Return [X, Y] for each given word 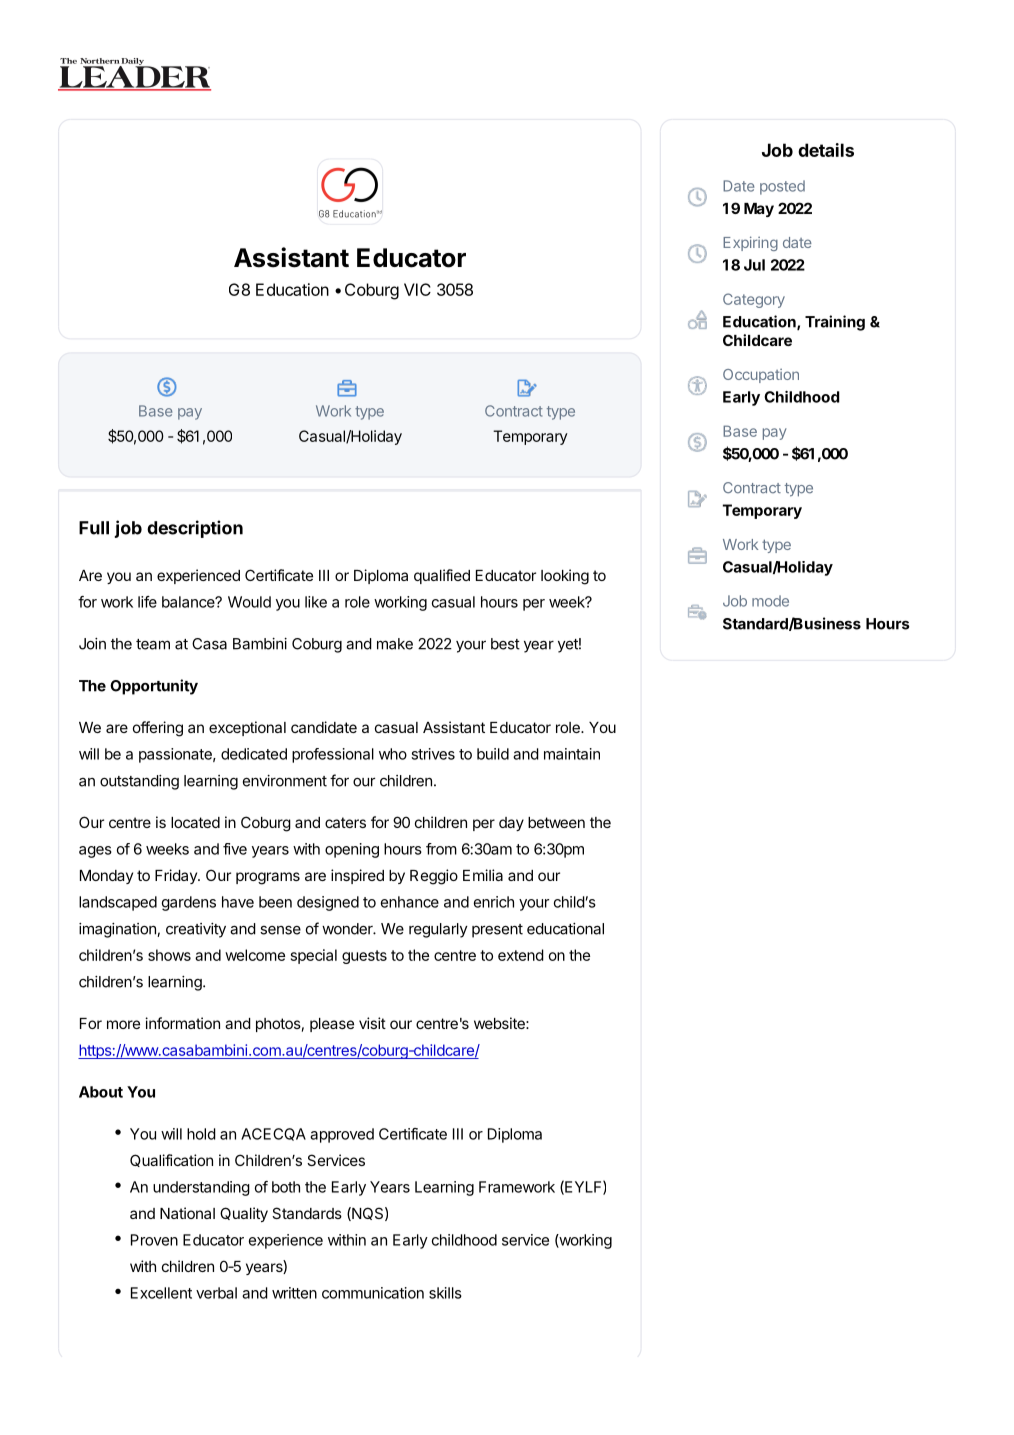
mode [770, 601]
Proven [154, 1240]
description [195, 529]
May [759, 210]
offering [158, 729]
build [493, 754]
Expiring [750, 243]
